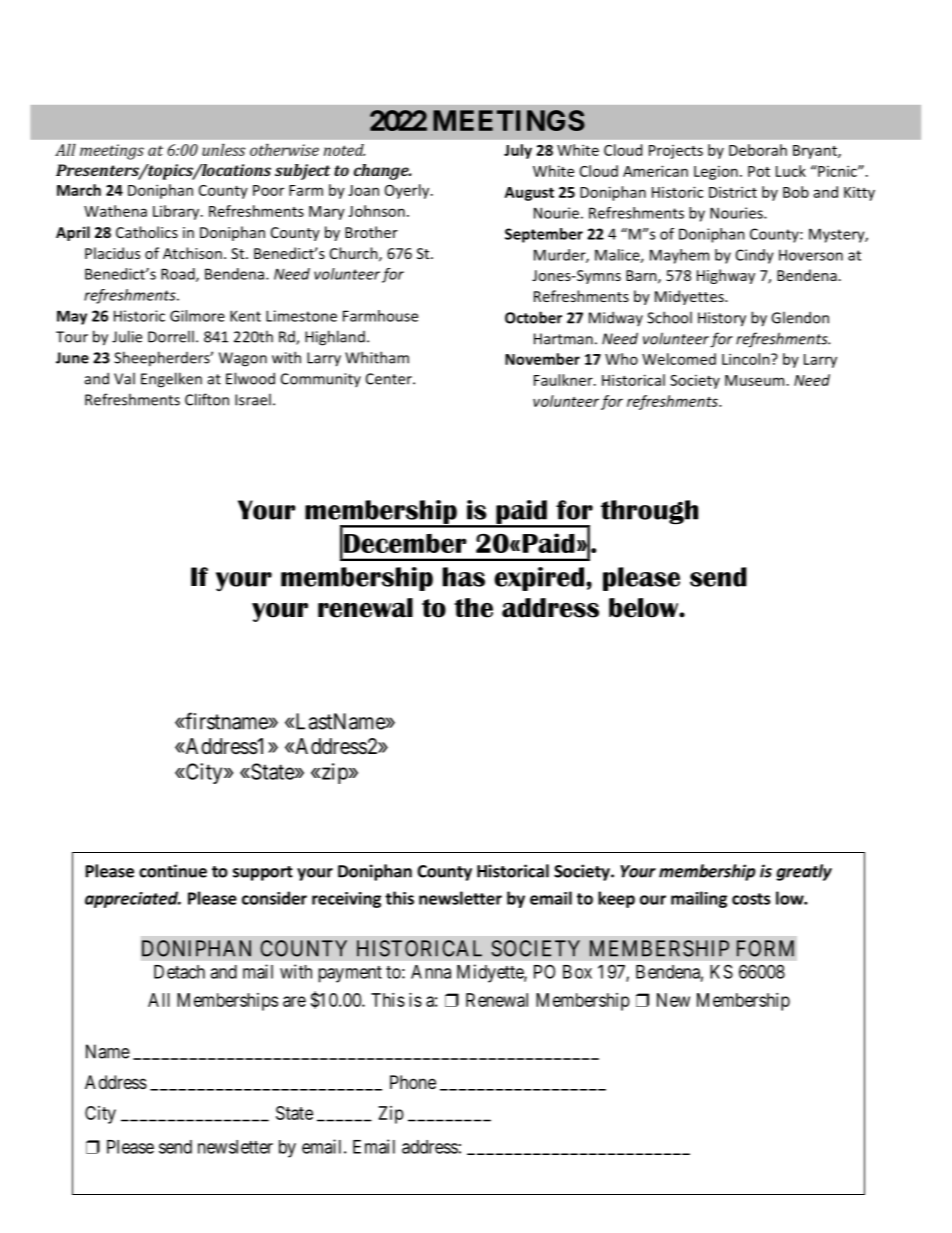  What do you see at coordinates (759, 171) in the document?
I see `Pot` at bounding box center [759, 171].
